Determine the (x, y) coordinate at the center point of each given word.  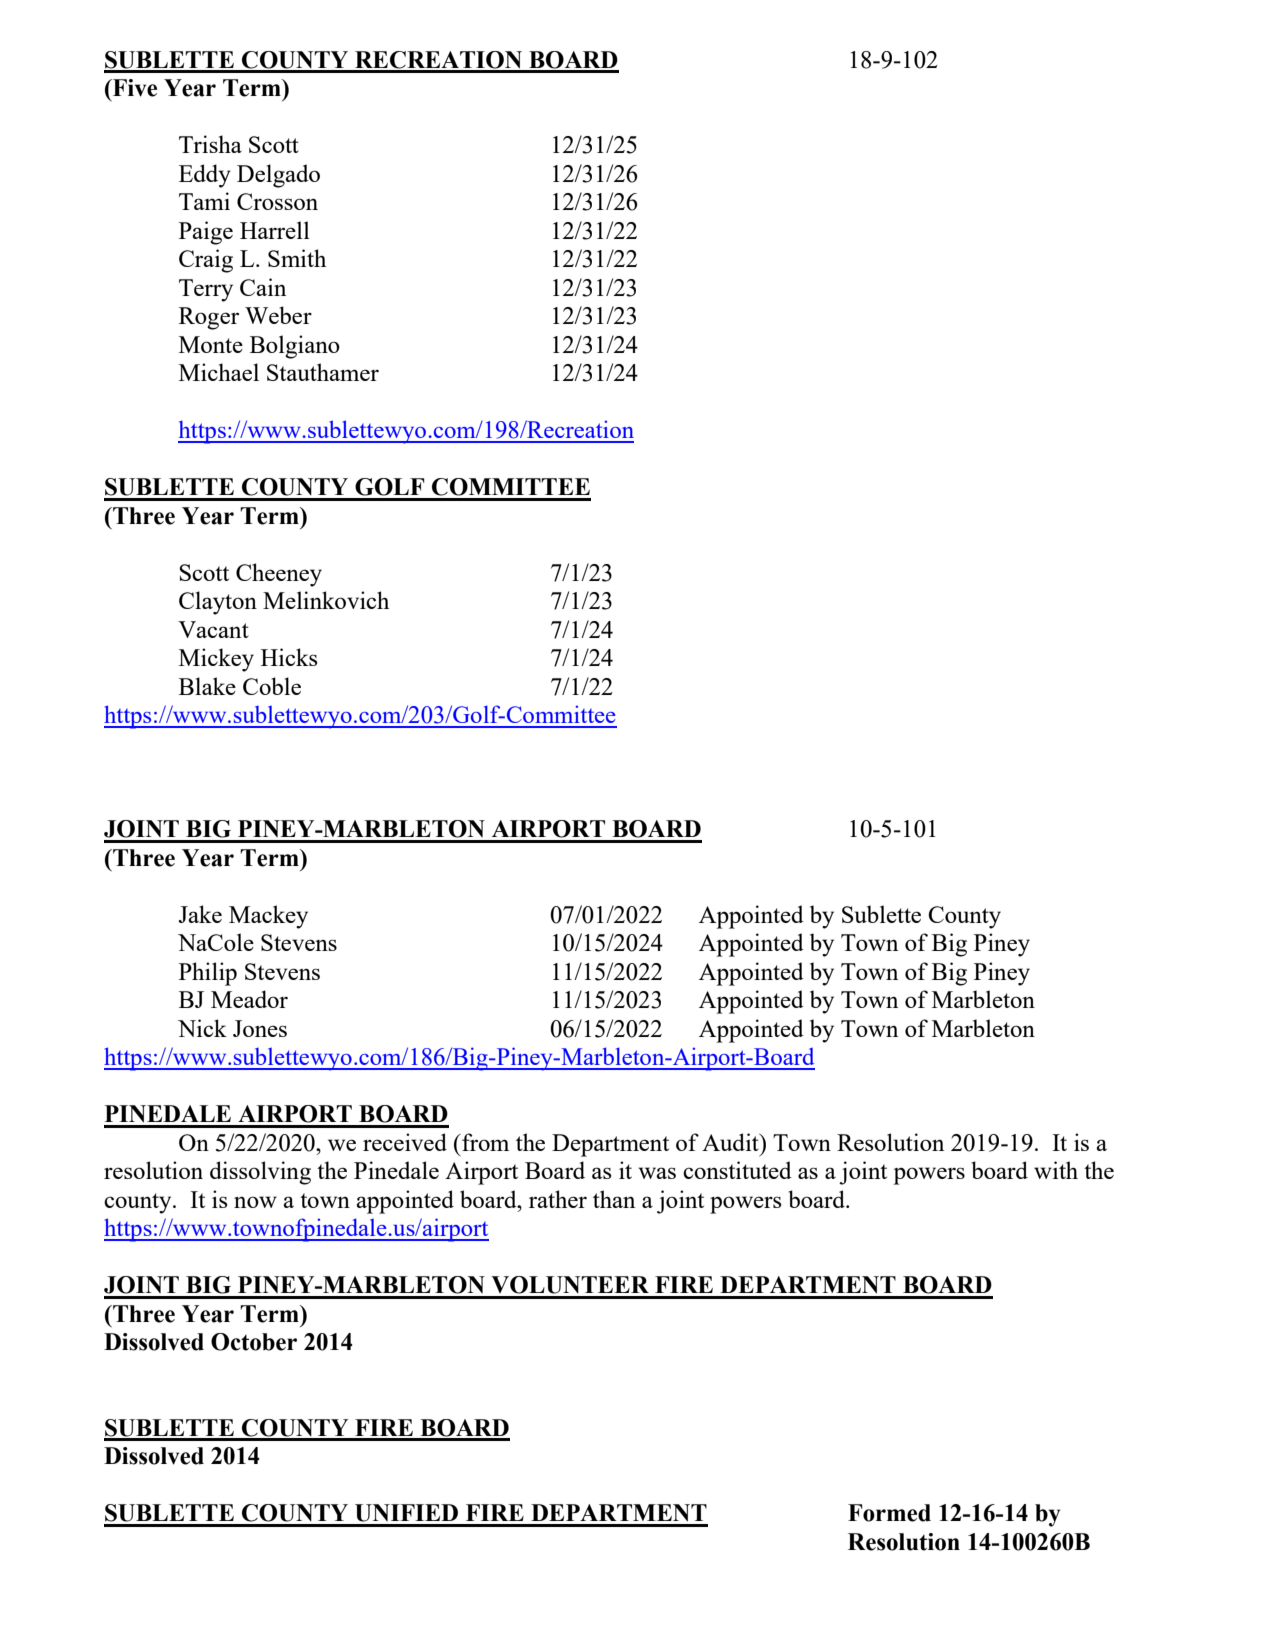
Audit (731, 1142)
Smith (297, 258)
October (254, 1342)
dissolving (260, 1173)
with (1056, 1170)
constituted (737, 1170)
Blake (207, 686)
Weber (278, 315)
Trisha (210, 144)
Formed (889, 1513)
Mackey (268, 917)
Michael (219, 372)
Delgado (278, 176)
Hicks (289, 657)
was (657, 1173)
